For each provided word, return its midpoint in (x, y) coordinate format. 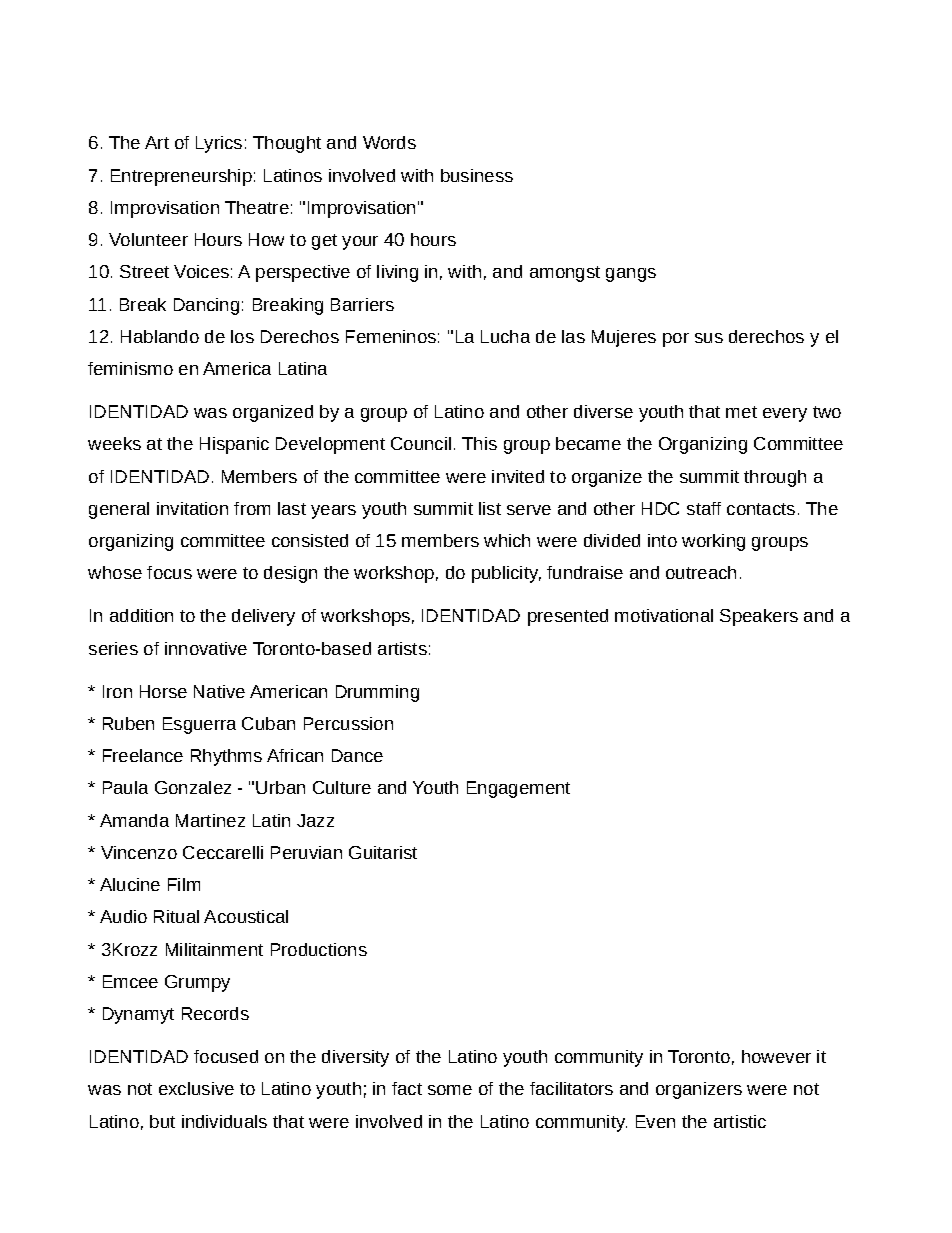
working (713, 542)
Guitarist (383, 852)
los (242, 336)
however (776, 1056)
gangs (631, 275)
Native (219, 691)
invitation (192, 508)
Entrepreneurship (181, 177)
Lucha (505, 336)
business (477, 175)
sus (709, 338)
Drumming (377, 693)
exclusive (196, 1088)
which (507, 540)
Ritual (176, 916)
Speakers (759, 617)
